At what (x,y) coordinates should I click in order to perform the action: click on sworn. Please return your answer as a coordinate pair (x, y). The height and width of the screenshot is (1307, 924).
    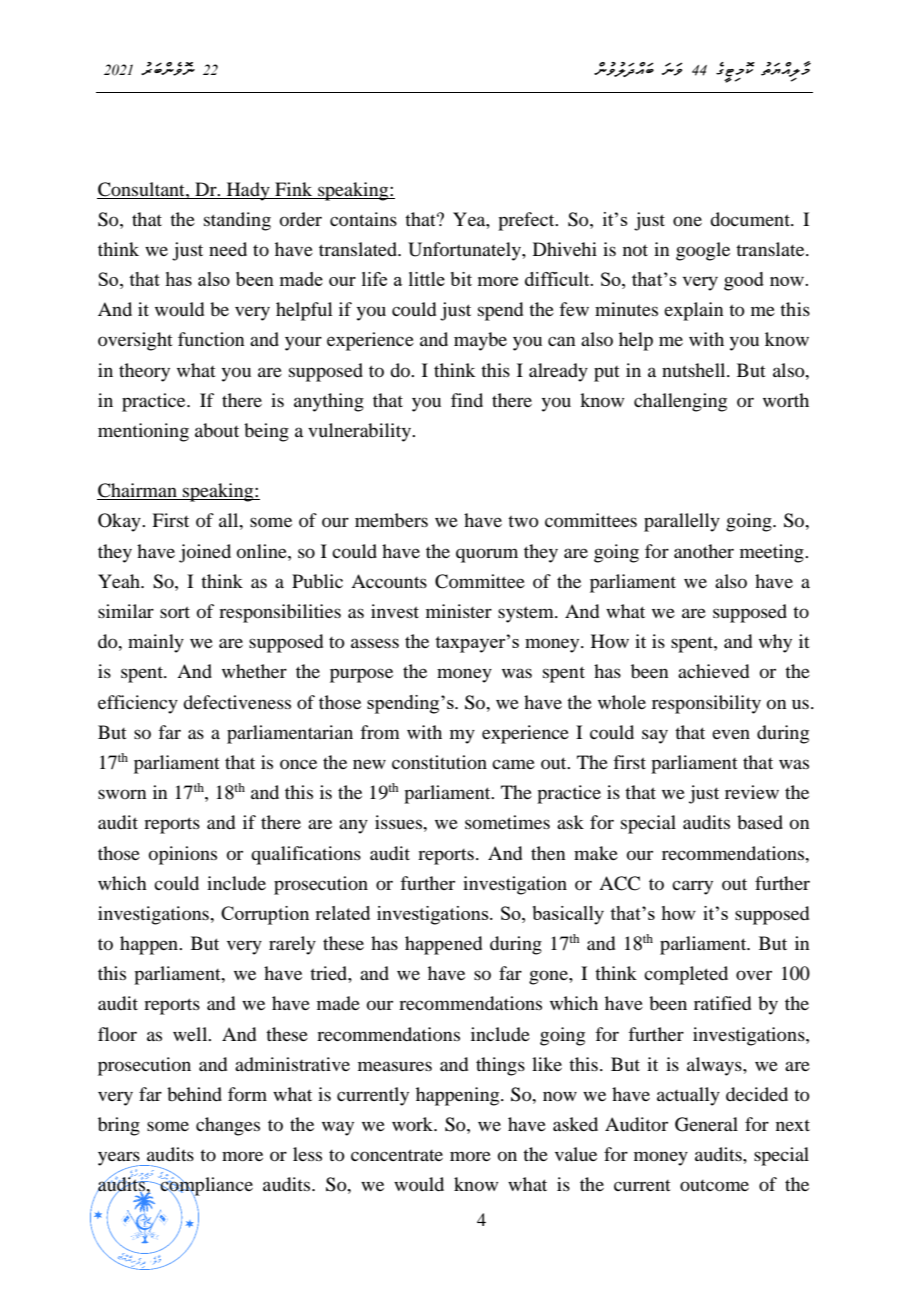
    Looking at the image, I should click on (122, 794).
